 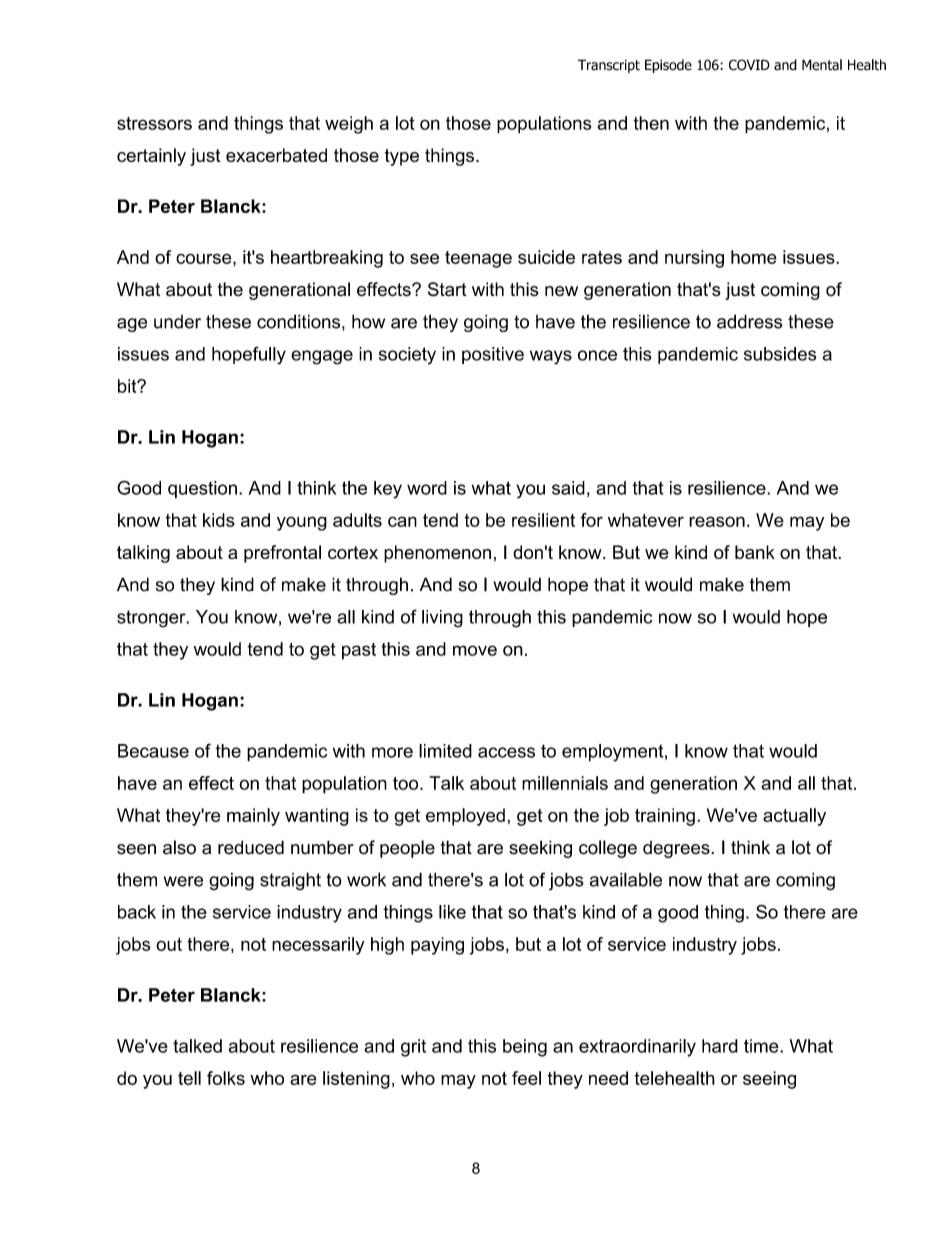 What do you see at coordinates (465, 817) in the screenshot?
I see `employed` at bounding box center [465, 817].
